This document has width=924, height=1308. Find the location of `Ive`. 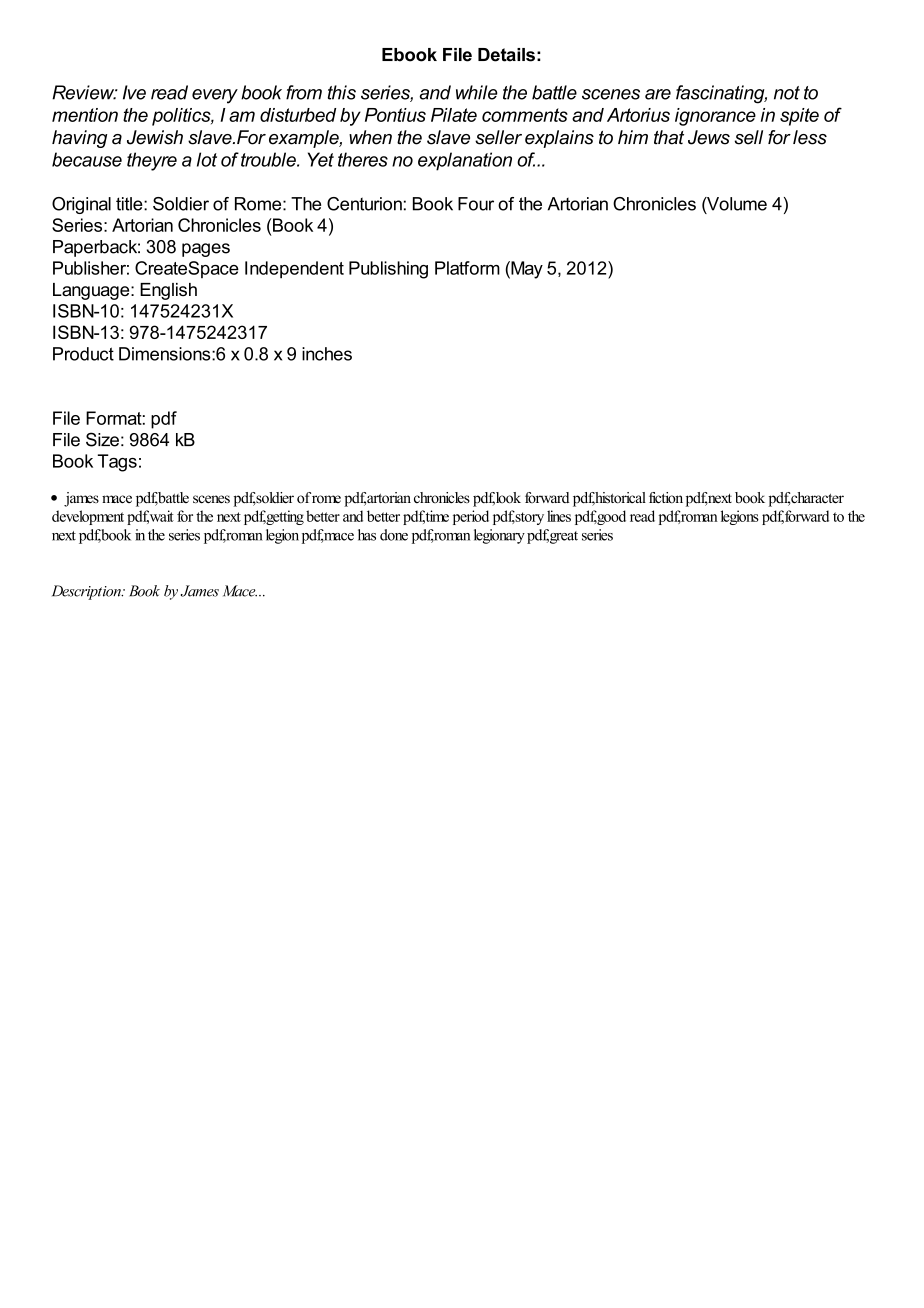

Ive is located at coordinates (134, 92).
